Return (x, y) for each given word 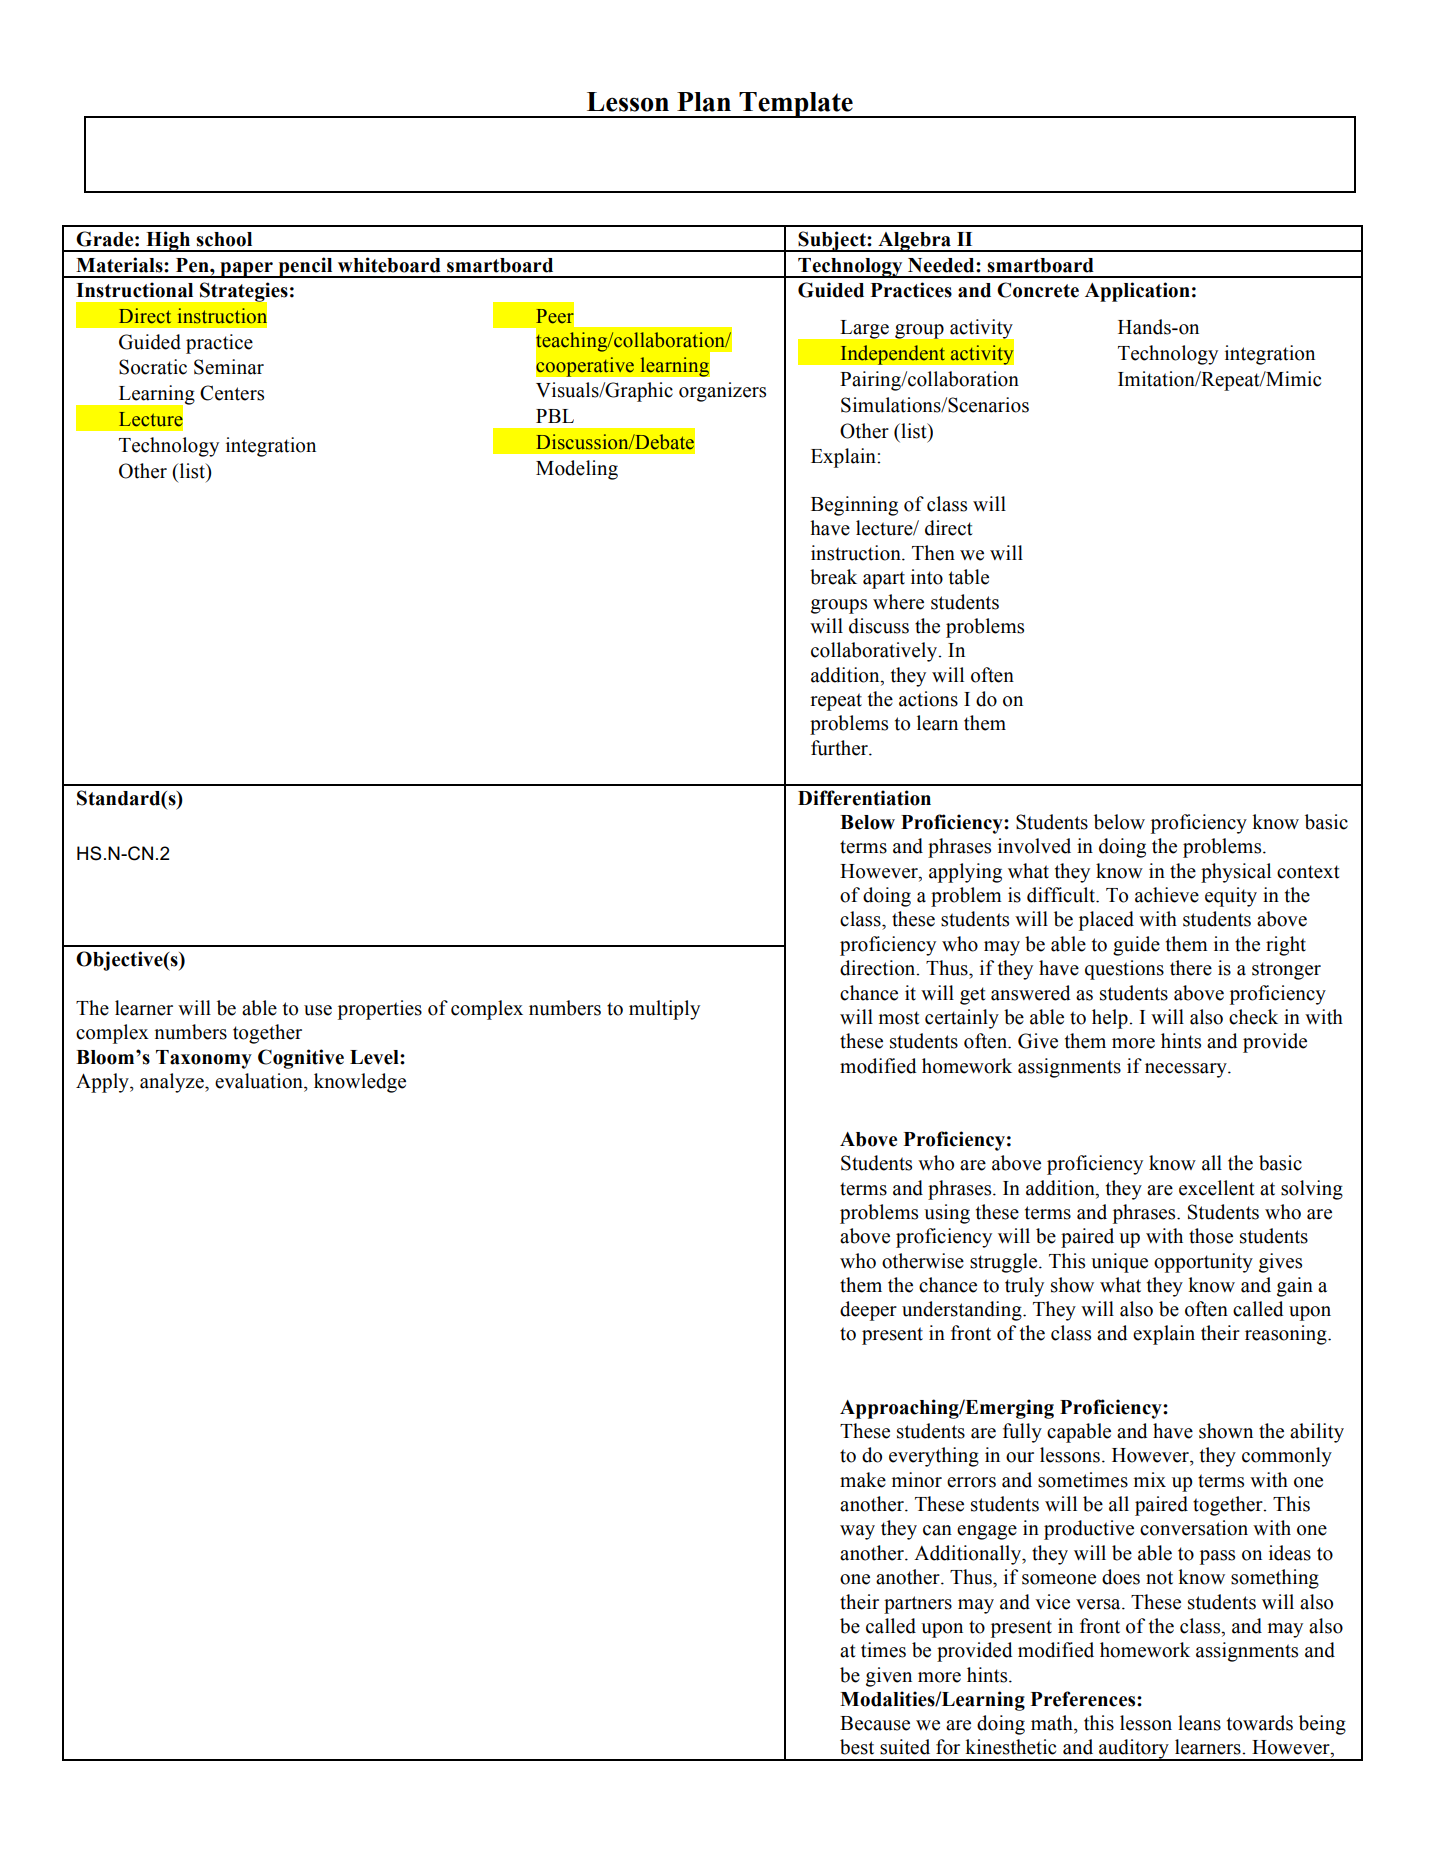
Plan (704, 102)
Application (1137, 292)
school (224, 239)
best (857, 1747)
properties (380, 1010)
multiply (664, 1010)
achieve (1167, 895)
